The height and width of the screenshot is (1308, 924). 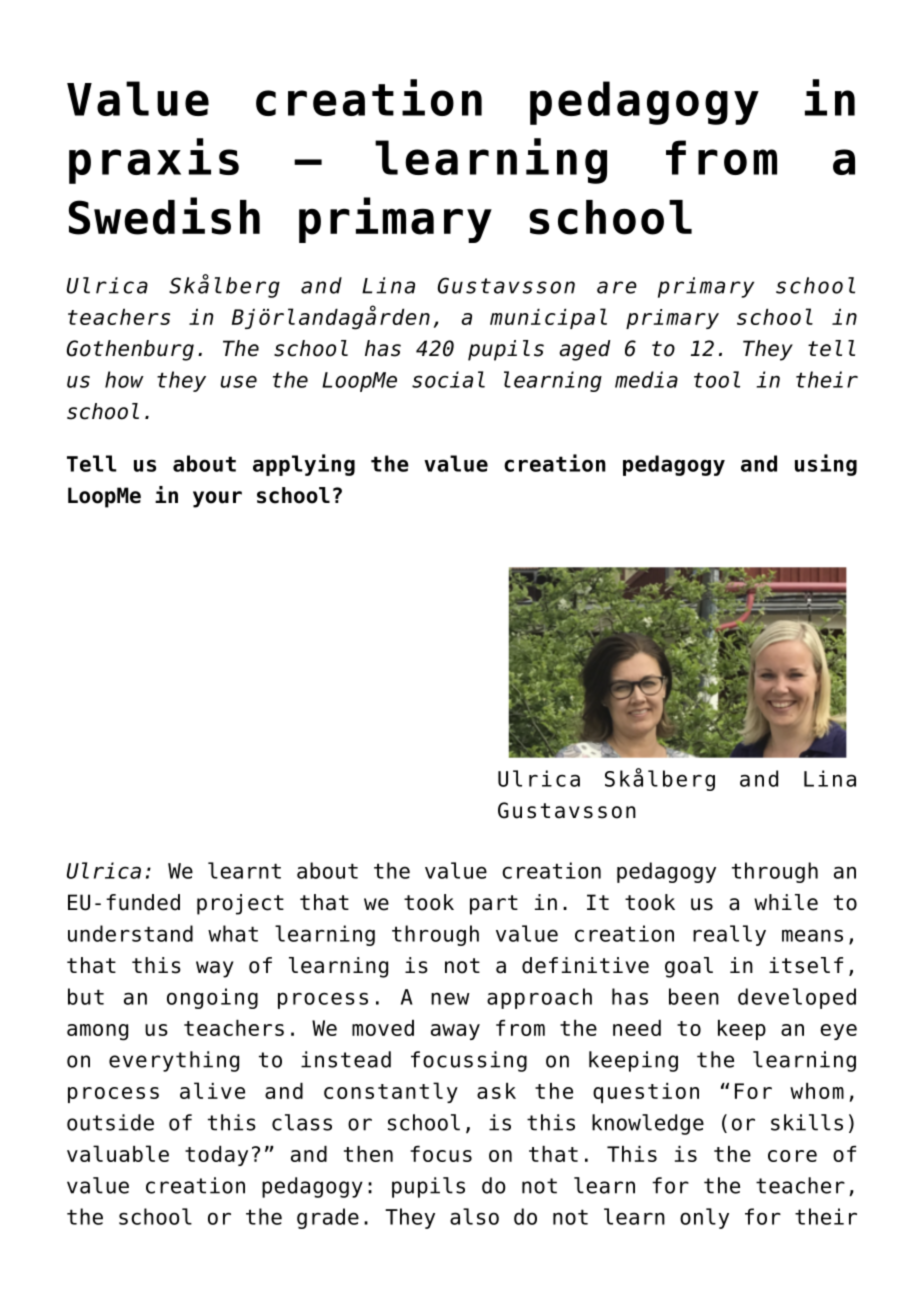 I want to click on how, so click(x=124, y=379).
